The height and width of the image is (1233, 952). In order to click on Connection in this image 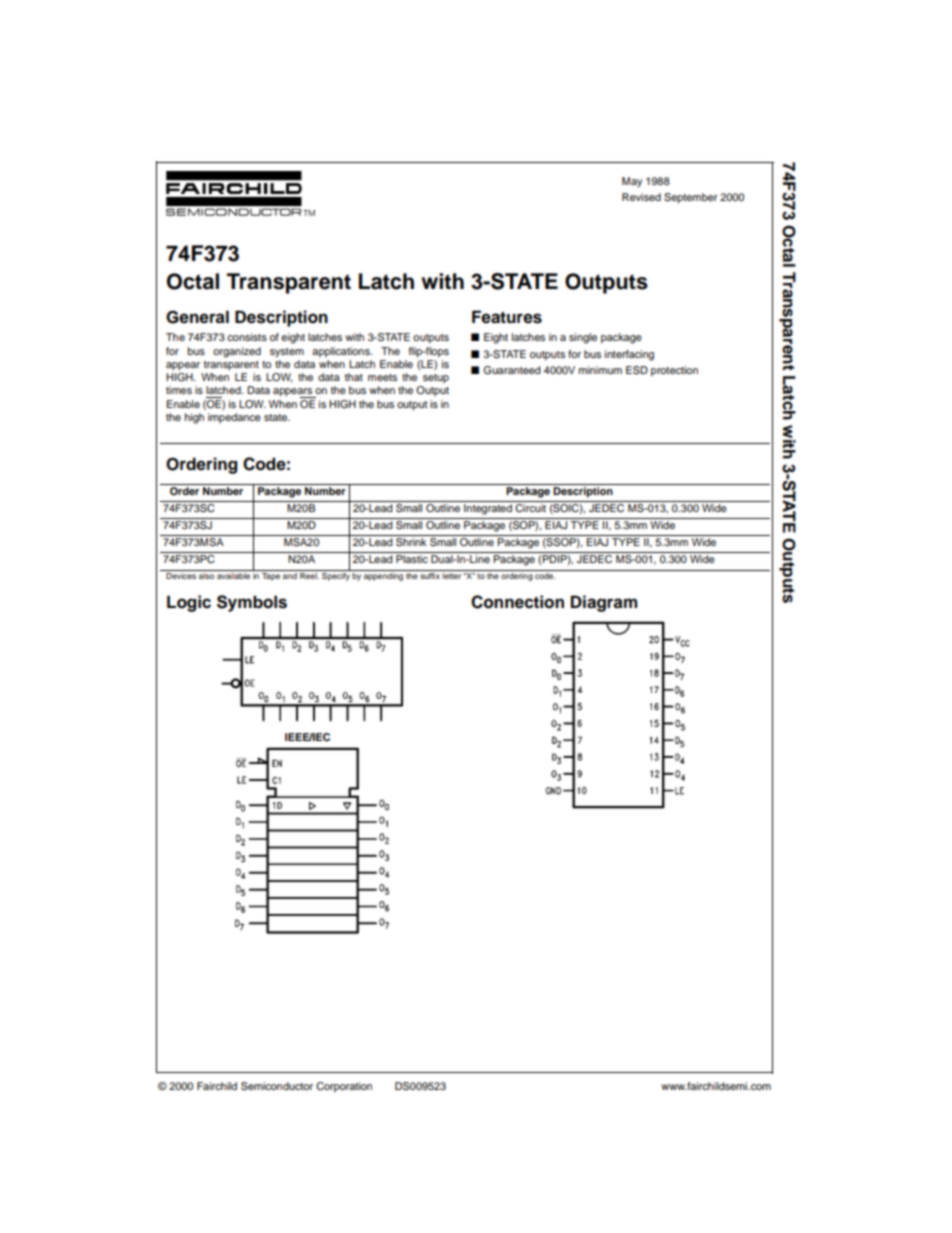, I will do `click(517, 602)`.
